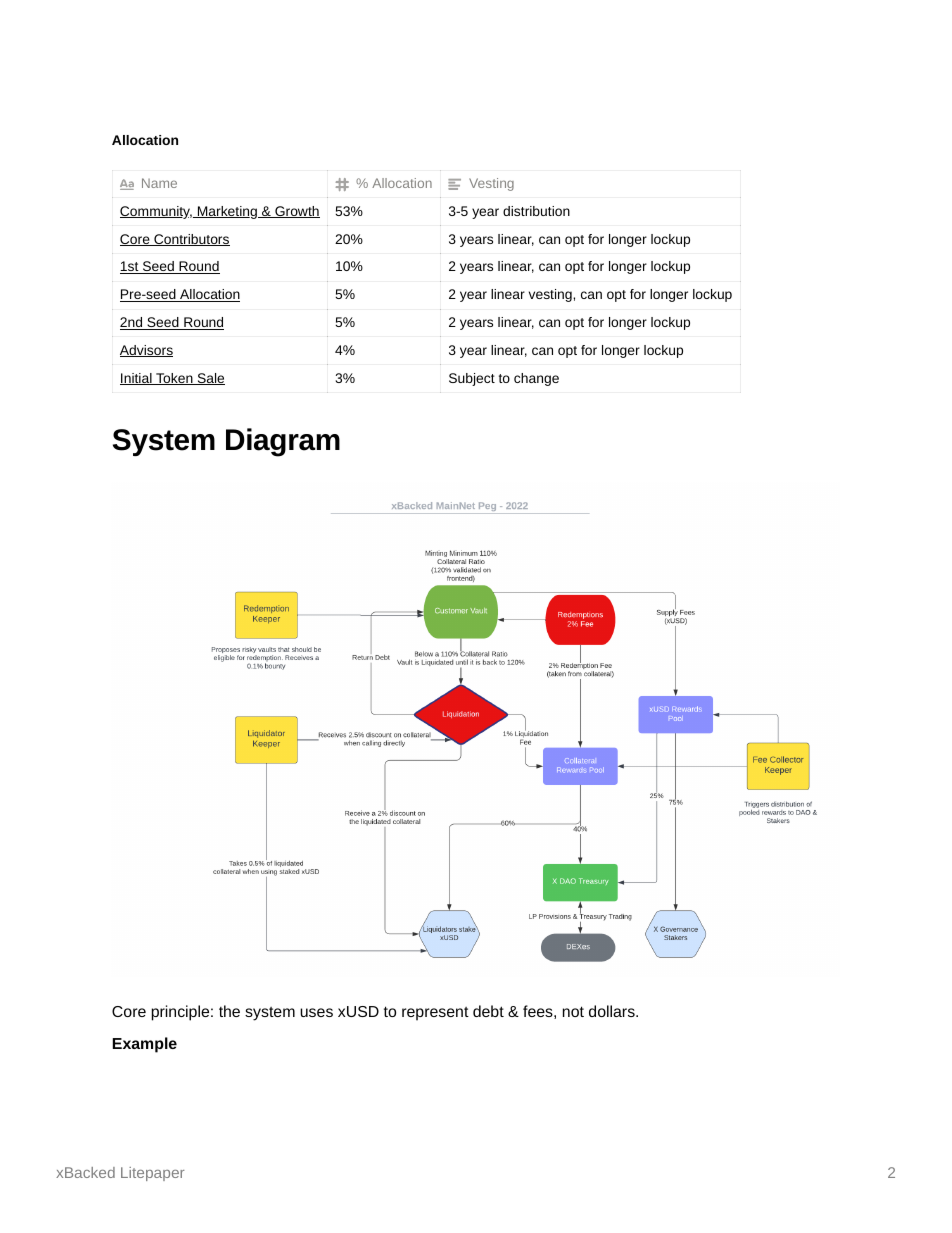  Describe the element at coordinates (316, 1012) in the page. I see `uses` at that location.
